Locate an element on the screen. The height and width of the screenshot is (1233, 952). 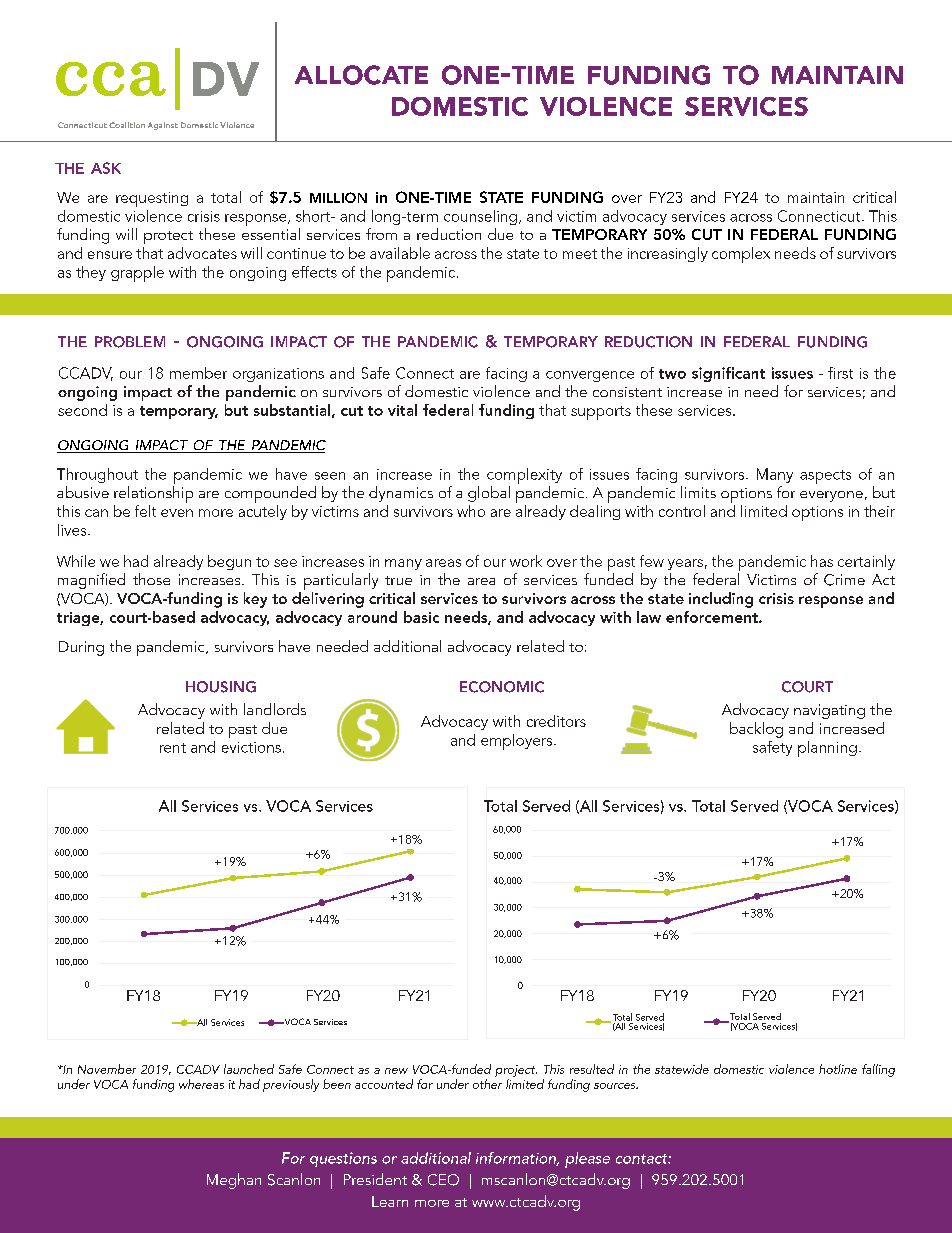
ask is located at coordinates (106, 168).
